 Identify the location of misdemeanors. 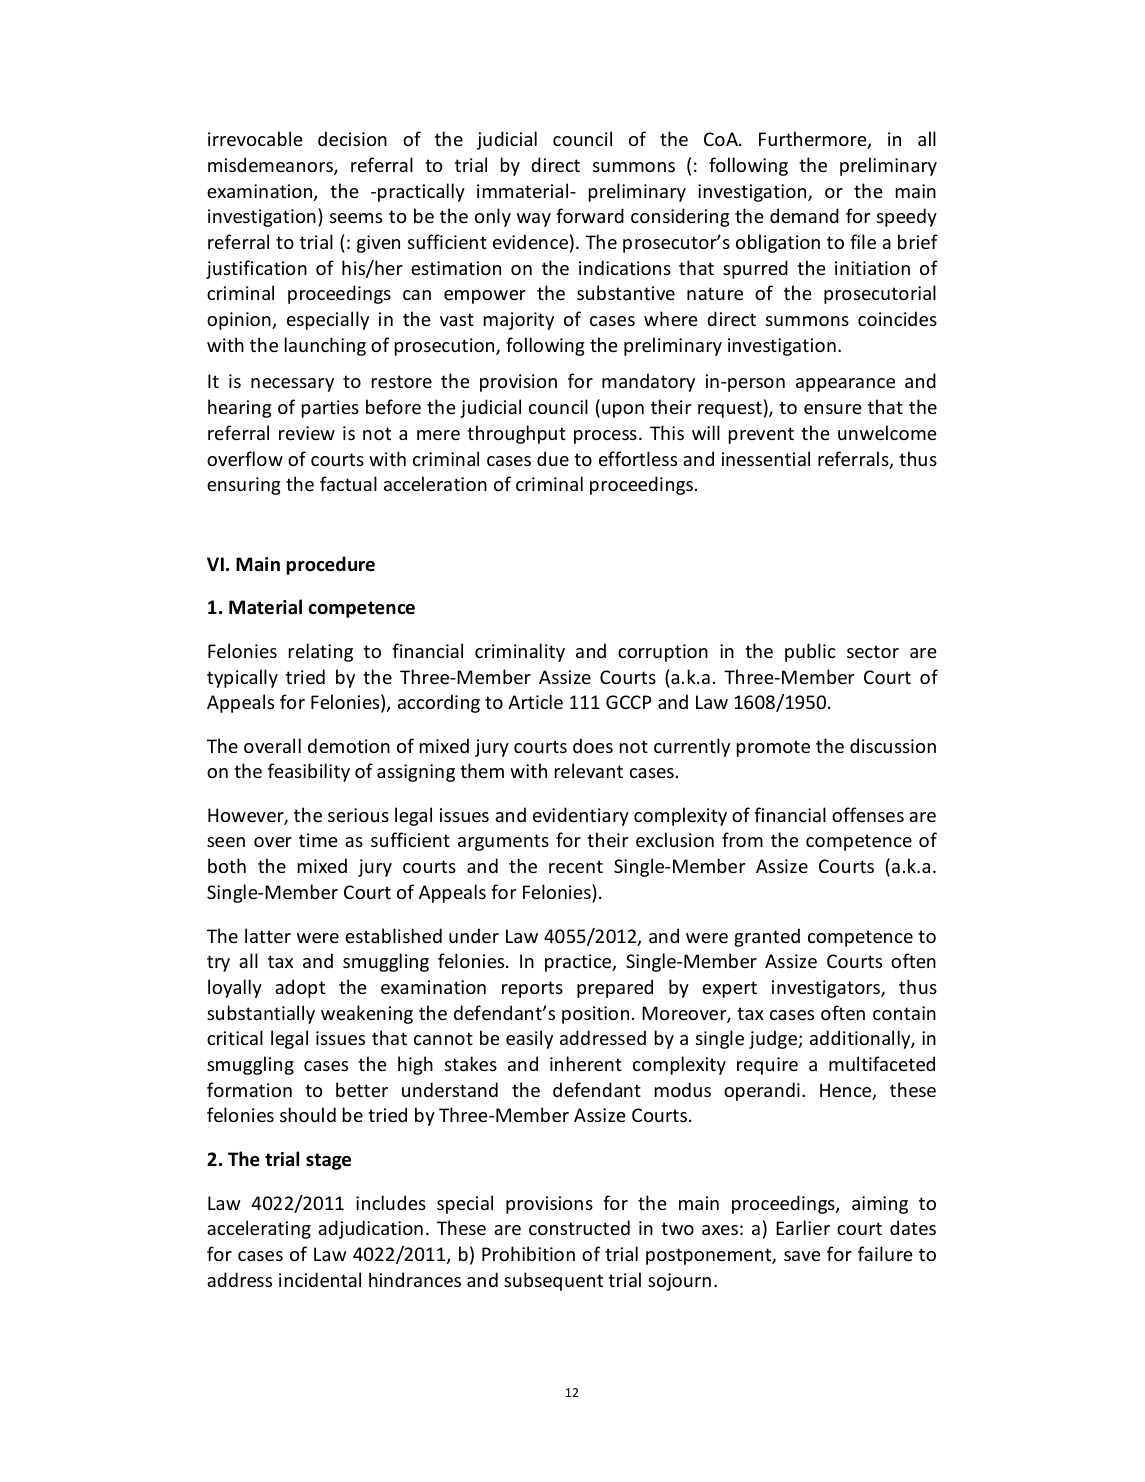
(271, 166).
